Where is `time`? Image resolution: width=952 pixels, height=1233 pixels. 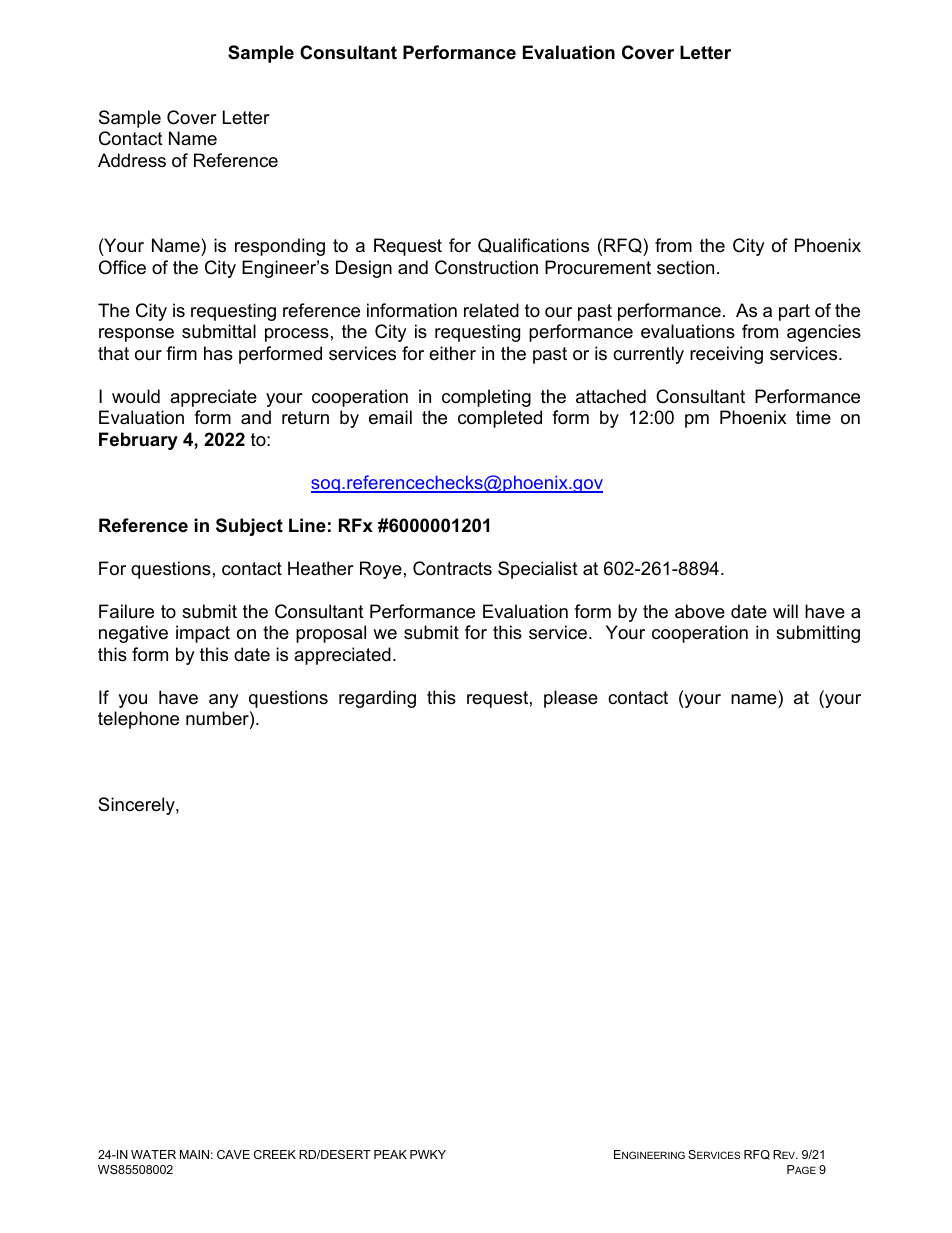 time is located at coordinates (813, 417).
